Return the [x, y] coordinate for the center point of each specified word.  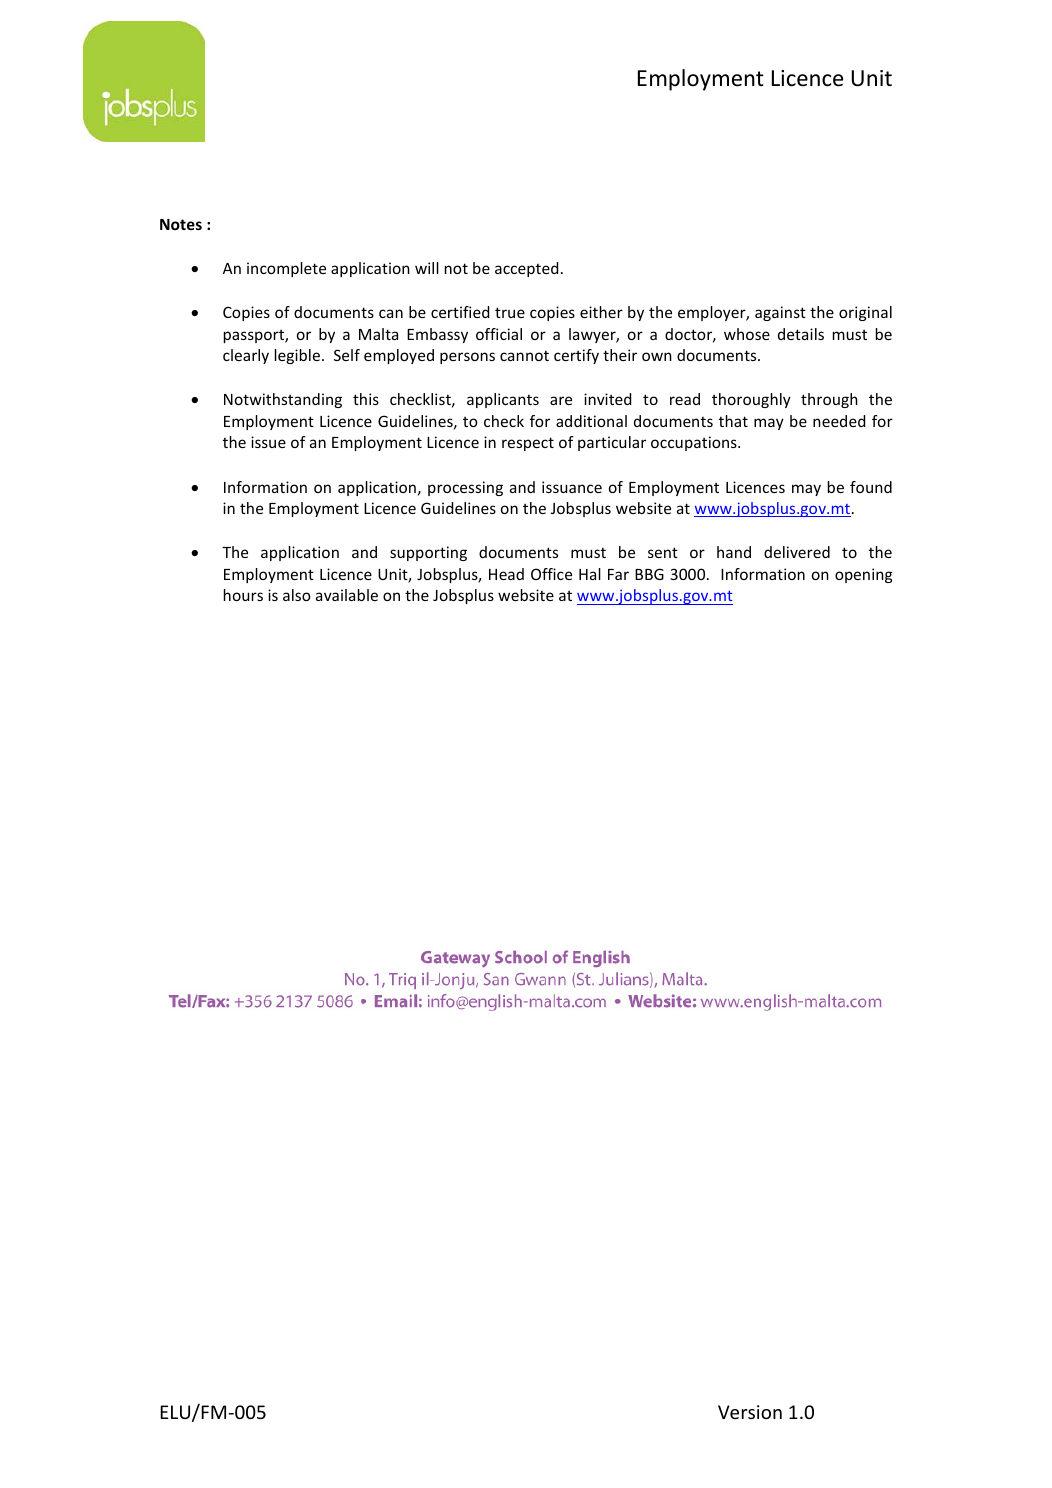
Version [750, 1412]
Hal [590, 574]
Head [506, 574]
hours [243, 595]
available [347, 595]
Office [551, 574]
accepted [526, 269]
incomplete [286, 269]
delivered [797, 552]
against [780, 313]
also [297, 595]
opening [864, 575]
